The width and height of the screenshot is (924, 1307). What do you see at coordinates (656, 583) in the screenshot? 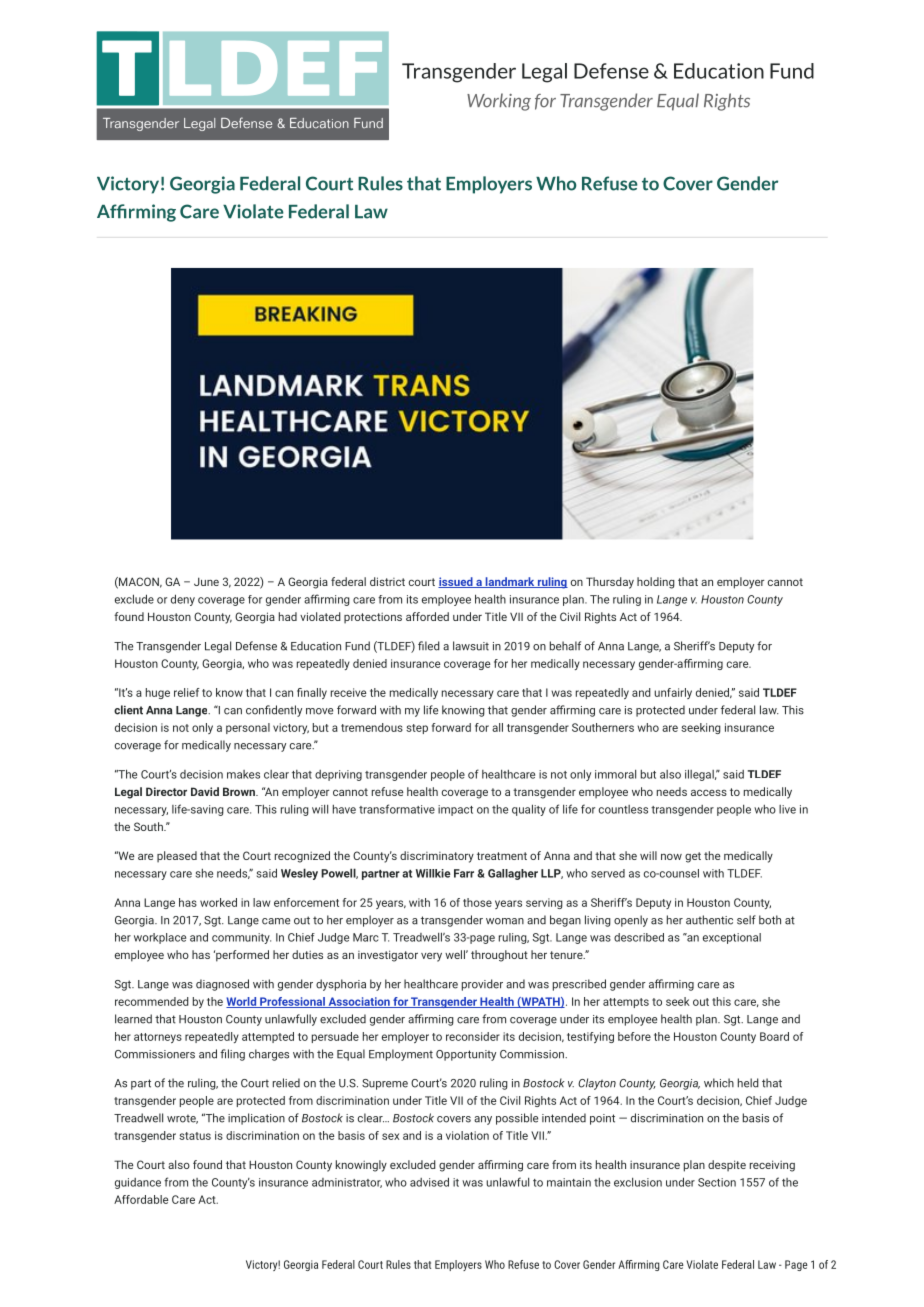
I see `holding` at bounding box center [656, 583].
